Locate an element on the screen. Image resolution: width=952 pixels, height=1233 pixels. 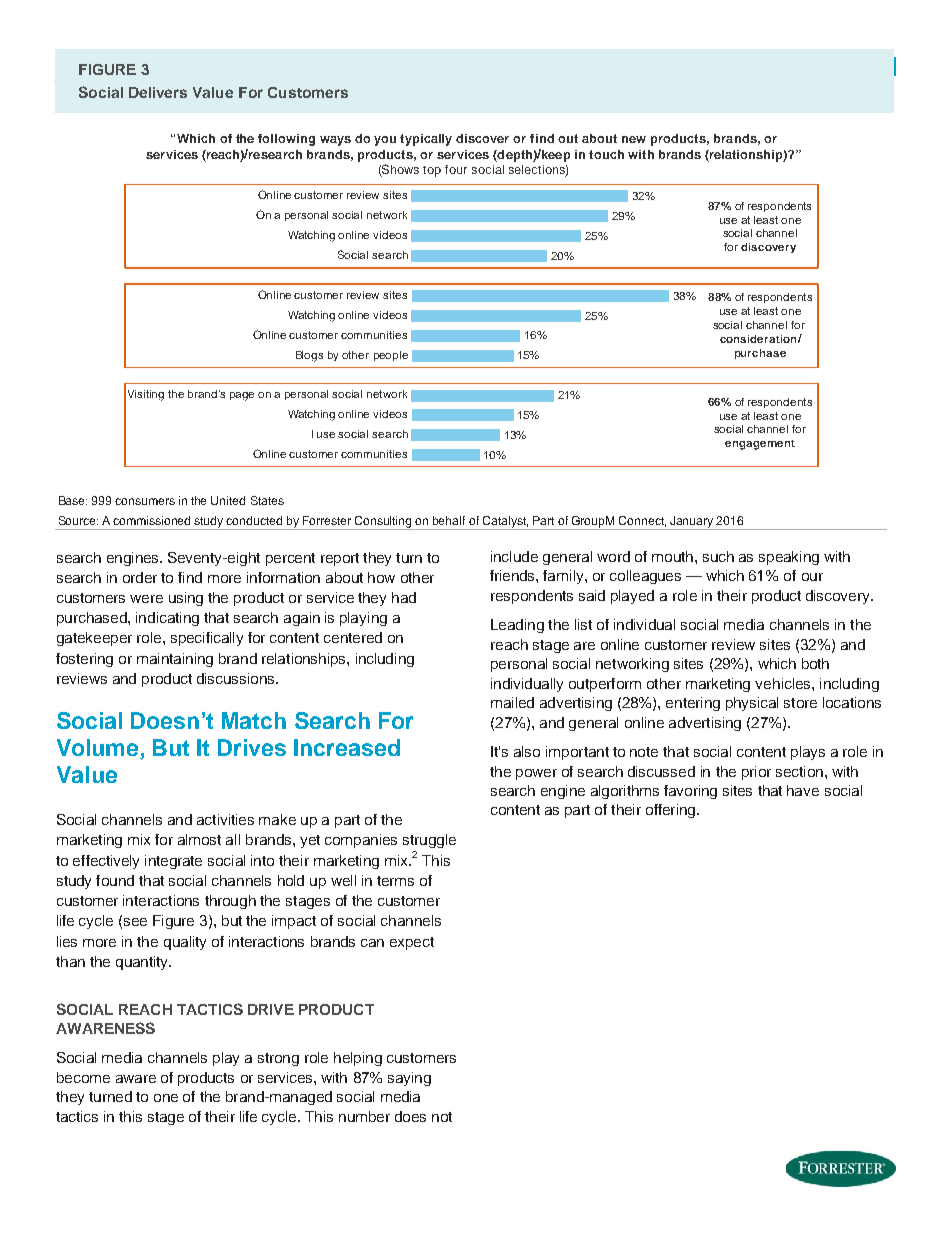
become is located at coordinates (83, 1077).
